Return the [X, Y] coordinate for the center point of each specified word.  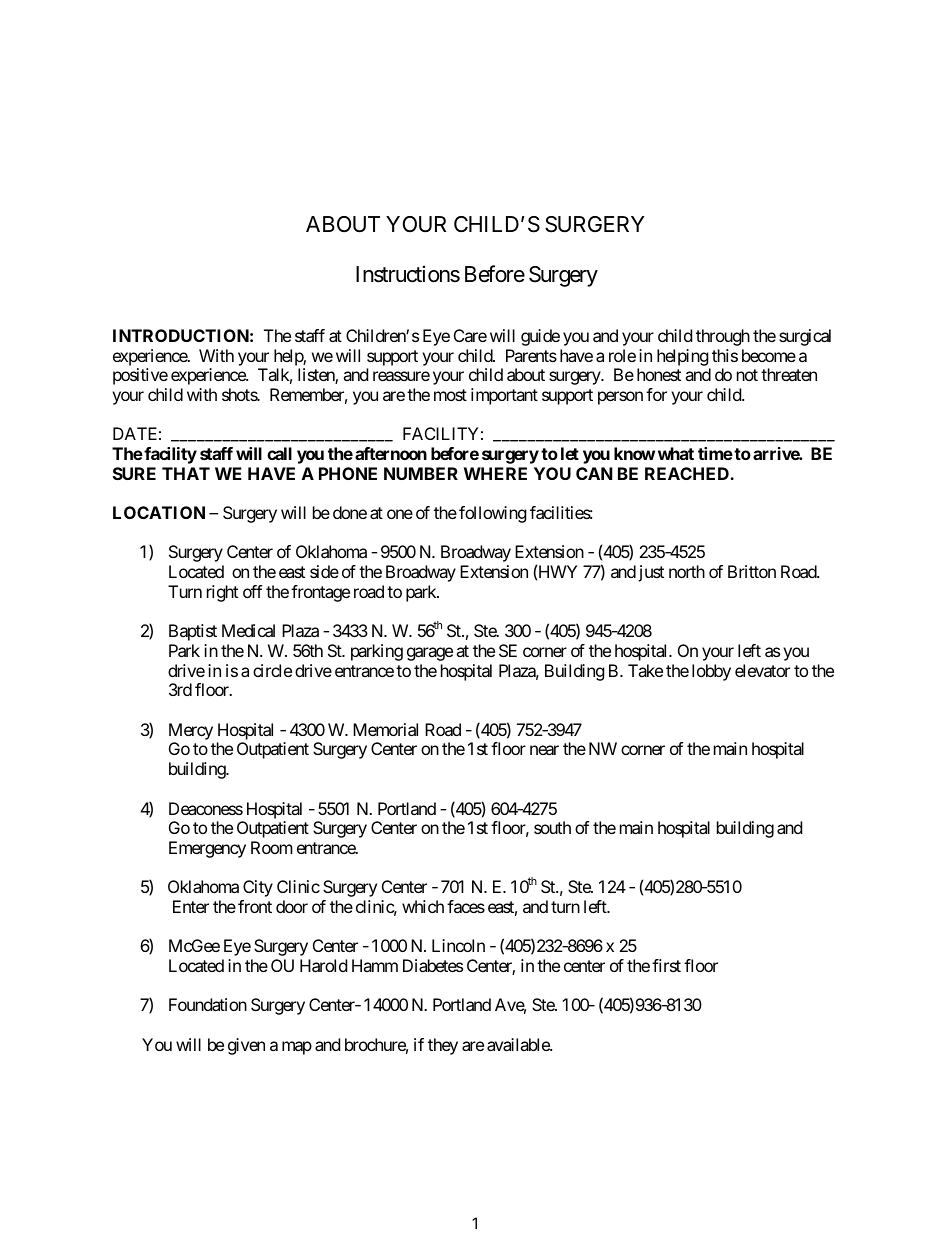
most [450, 395]
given [246, 1046]
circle [272, 670]
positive [140, 376]
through [723, 337]
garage [430, 654]
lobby [711, 672]
